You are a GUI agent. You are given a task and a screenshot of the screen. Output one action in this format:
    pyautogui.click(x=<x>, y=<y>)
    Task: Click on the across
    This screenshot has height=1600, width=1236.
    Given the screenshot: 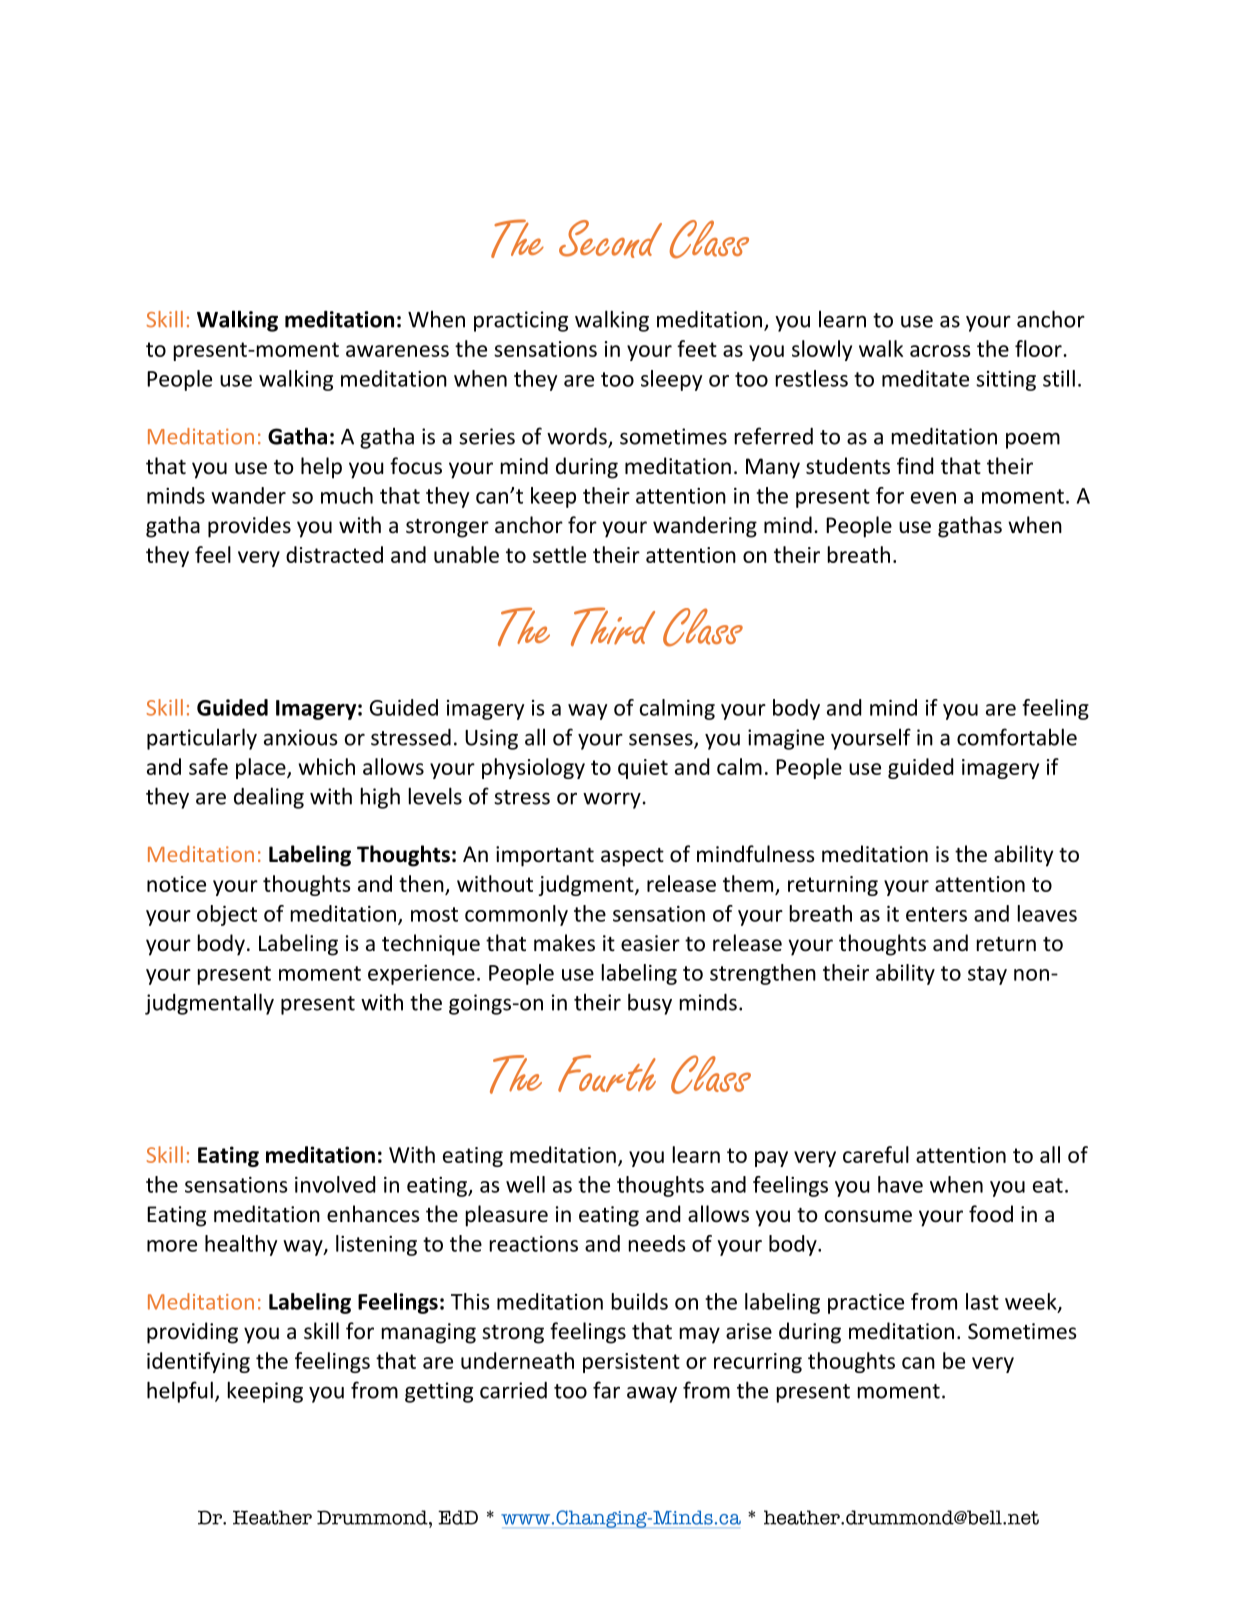 What is the action you would take?
    pyautogui.click(x=940, y=351)
